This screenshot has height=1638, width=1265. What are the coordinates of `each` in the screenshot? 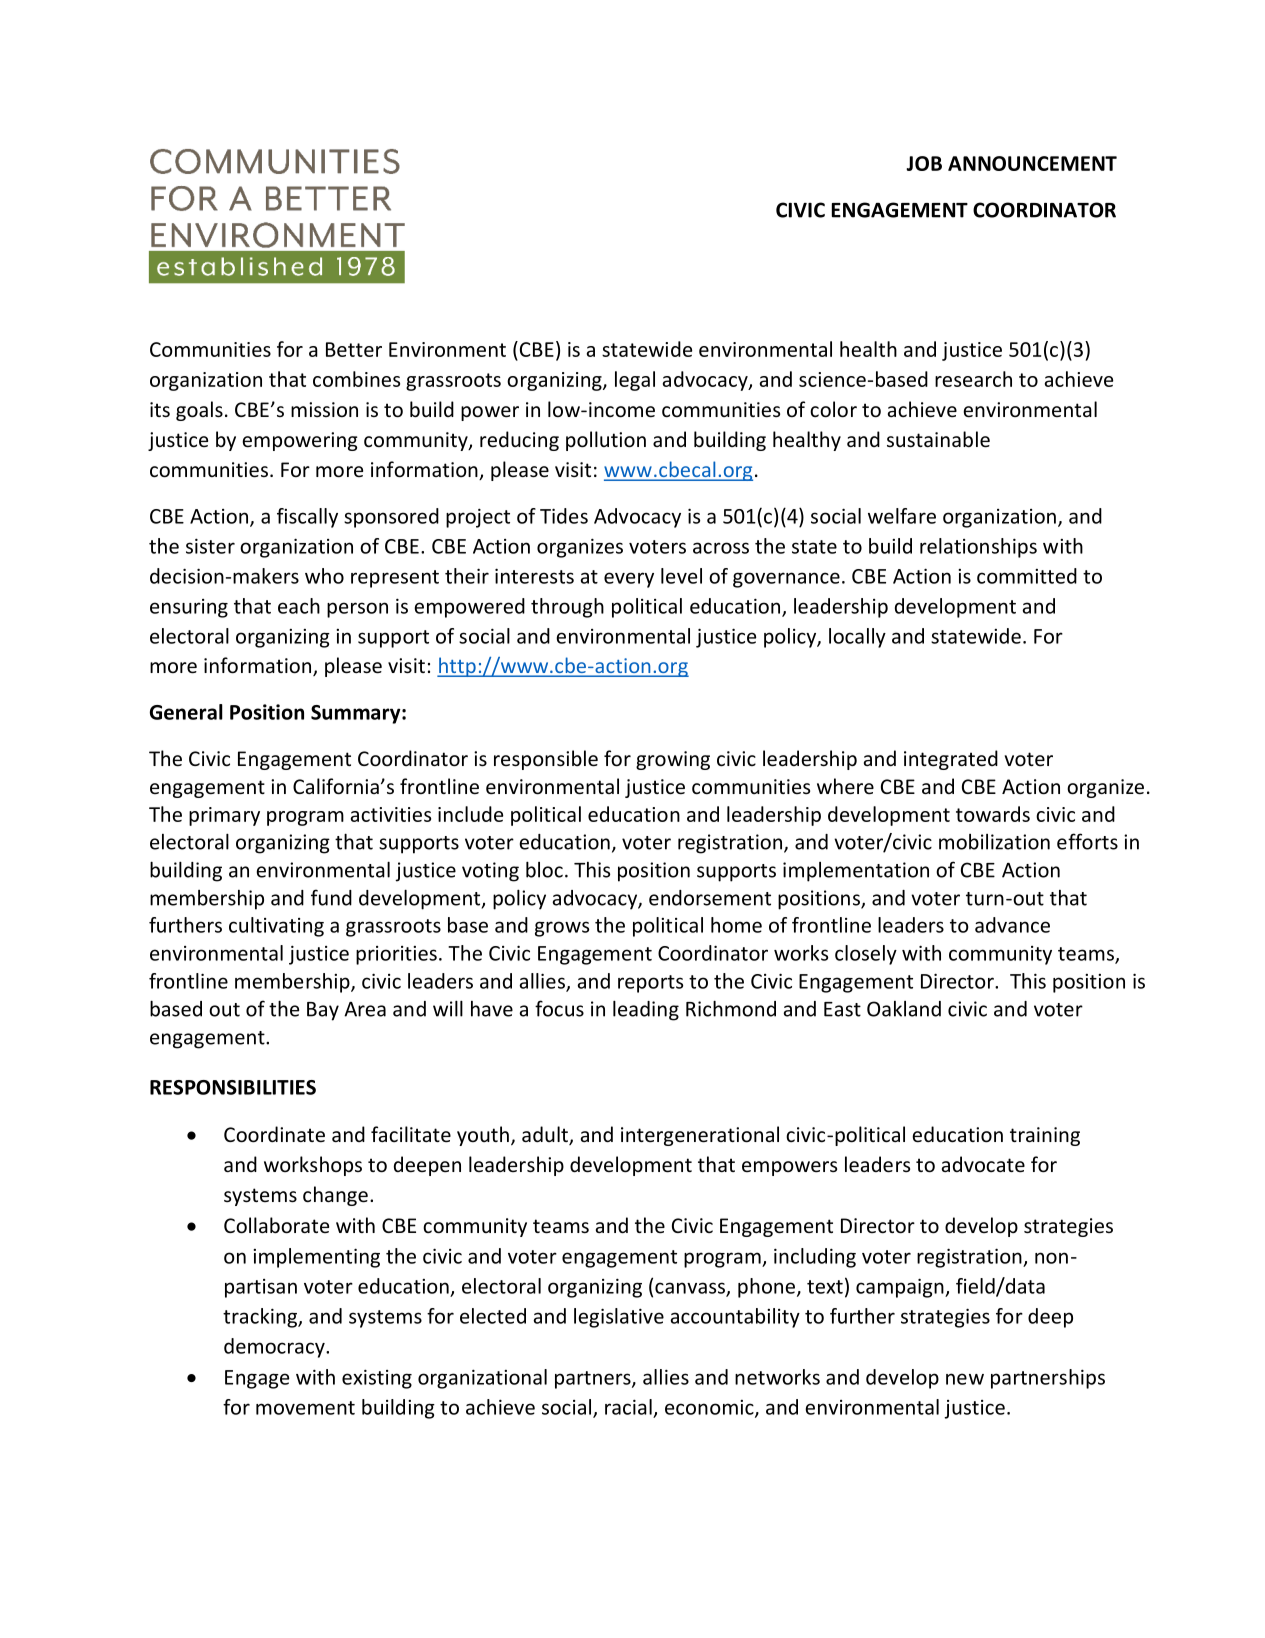 It's located at (299, 606).
